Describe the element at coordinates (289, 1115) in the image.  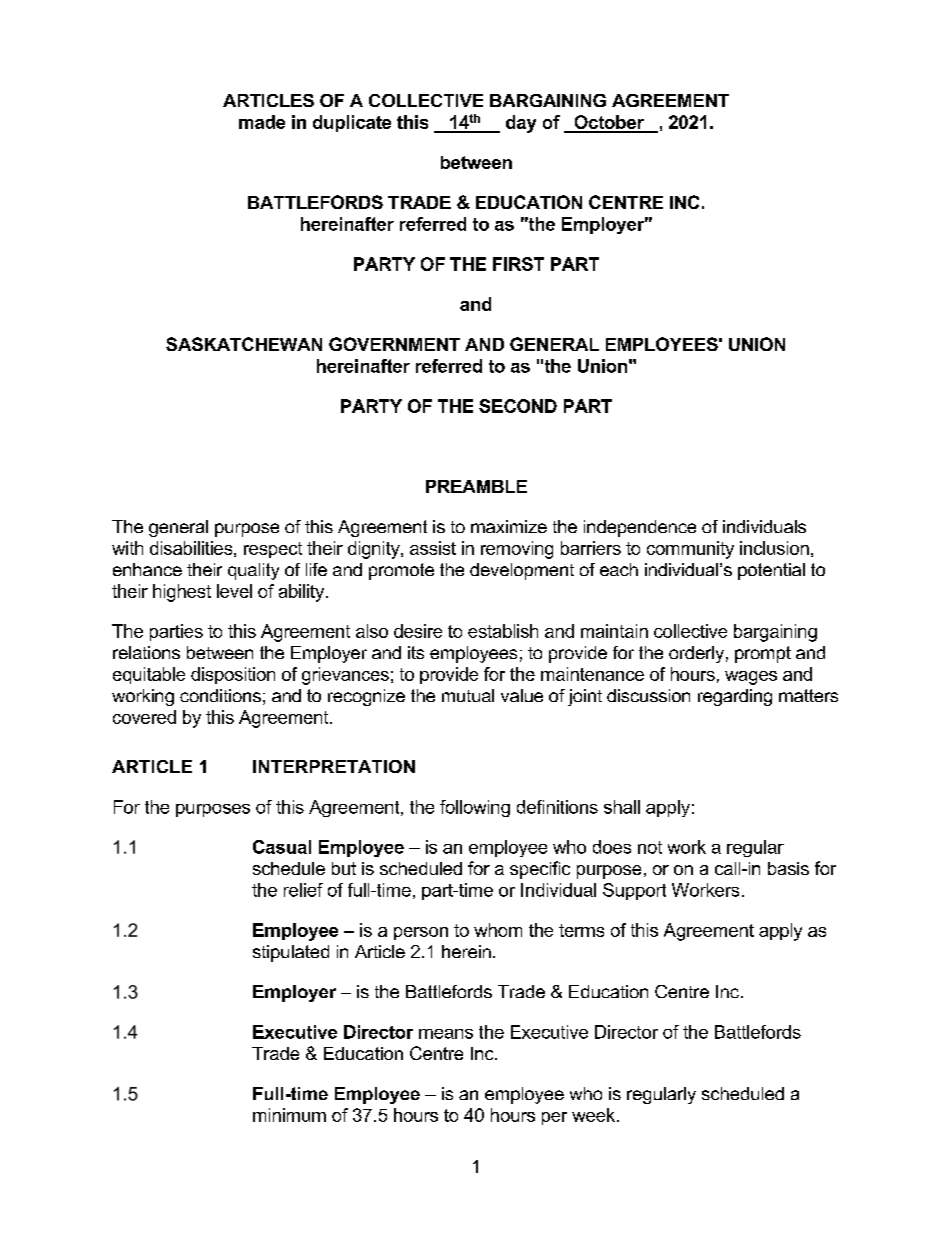
I see `minimum` at that location.
